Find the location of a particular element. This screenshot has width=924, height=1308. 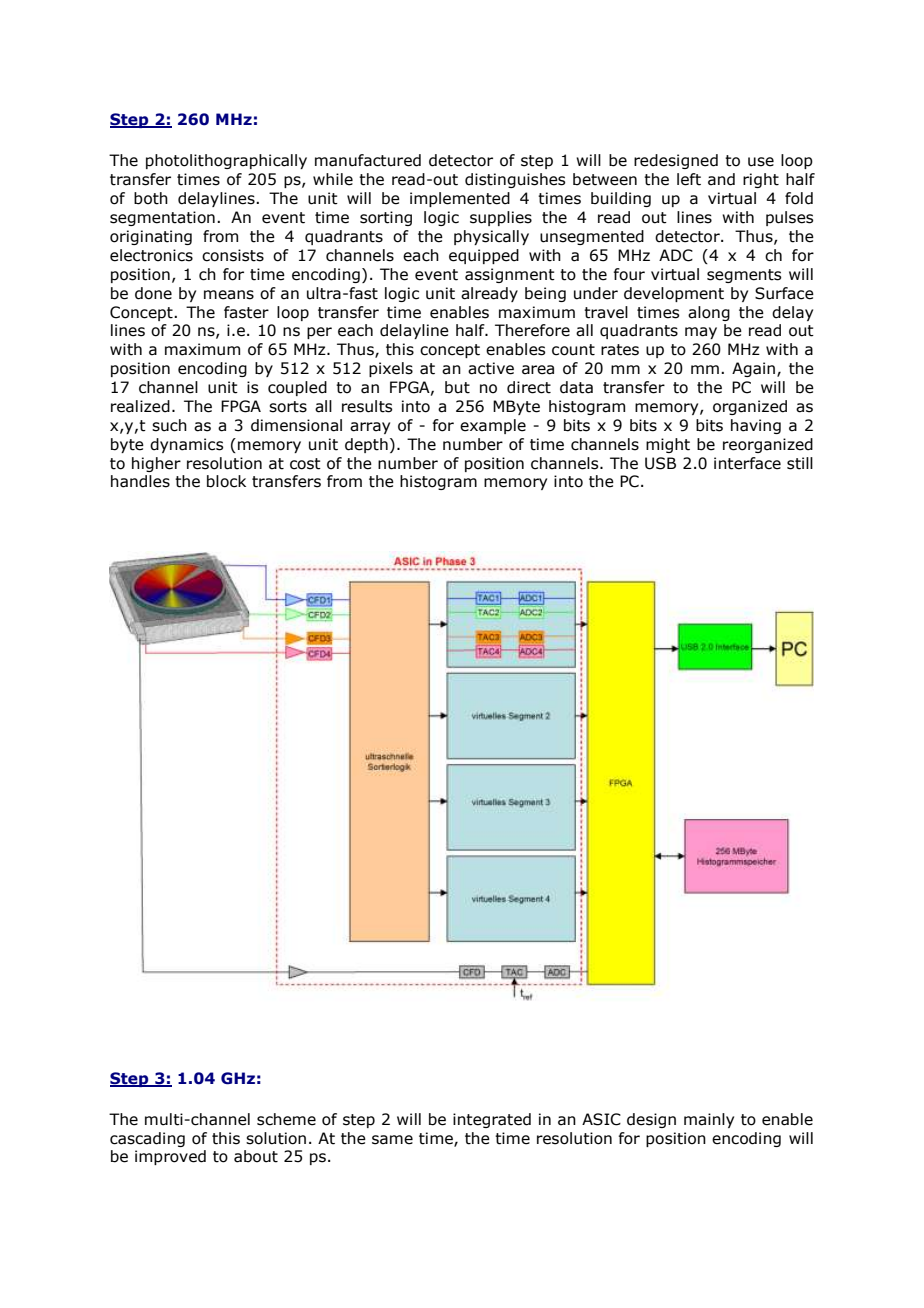

about is located at coordinates (256, 1156).
